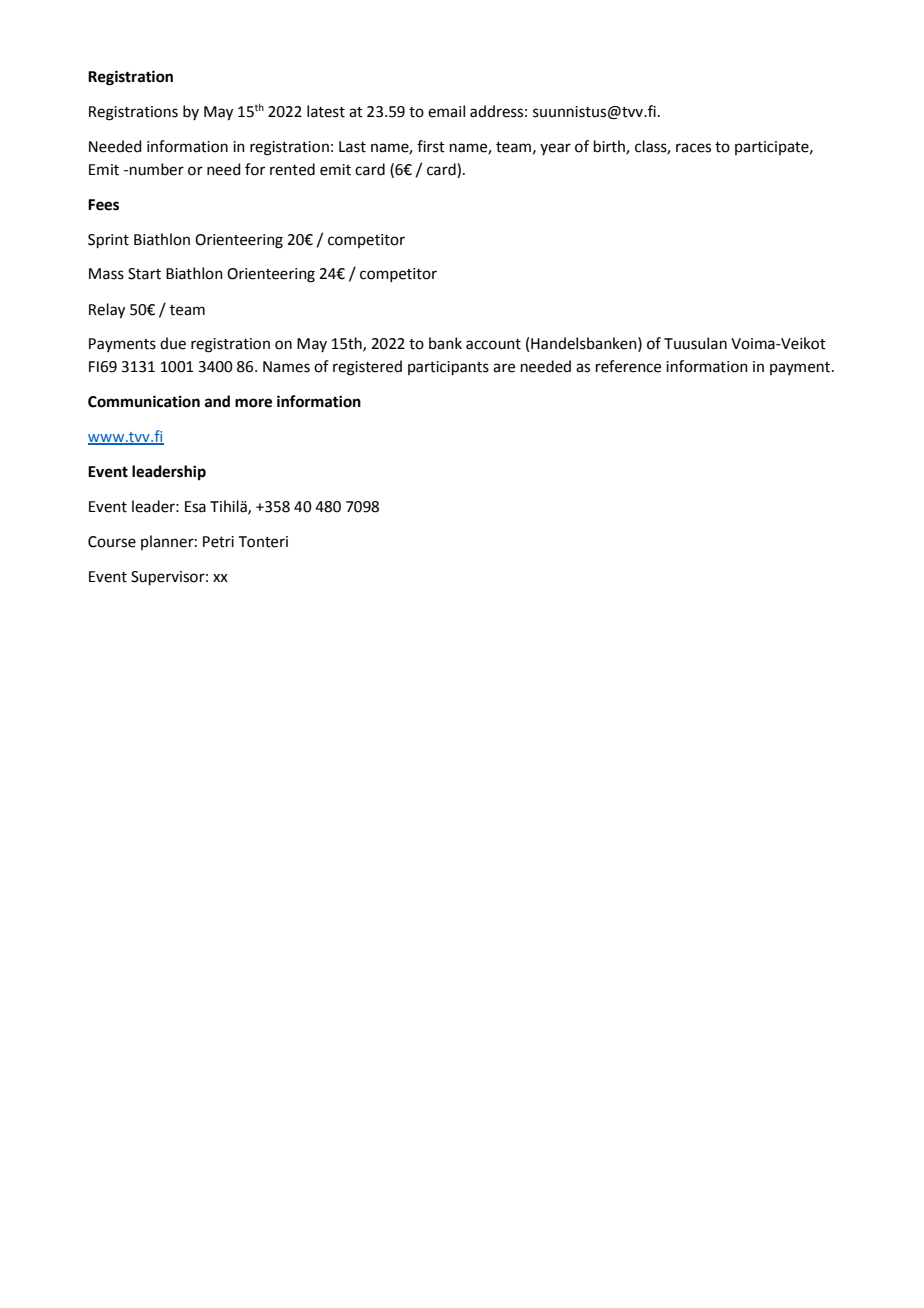 The height and width of the image is (1308, 924). I want to click on year, so click(555, 149).
